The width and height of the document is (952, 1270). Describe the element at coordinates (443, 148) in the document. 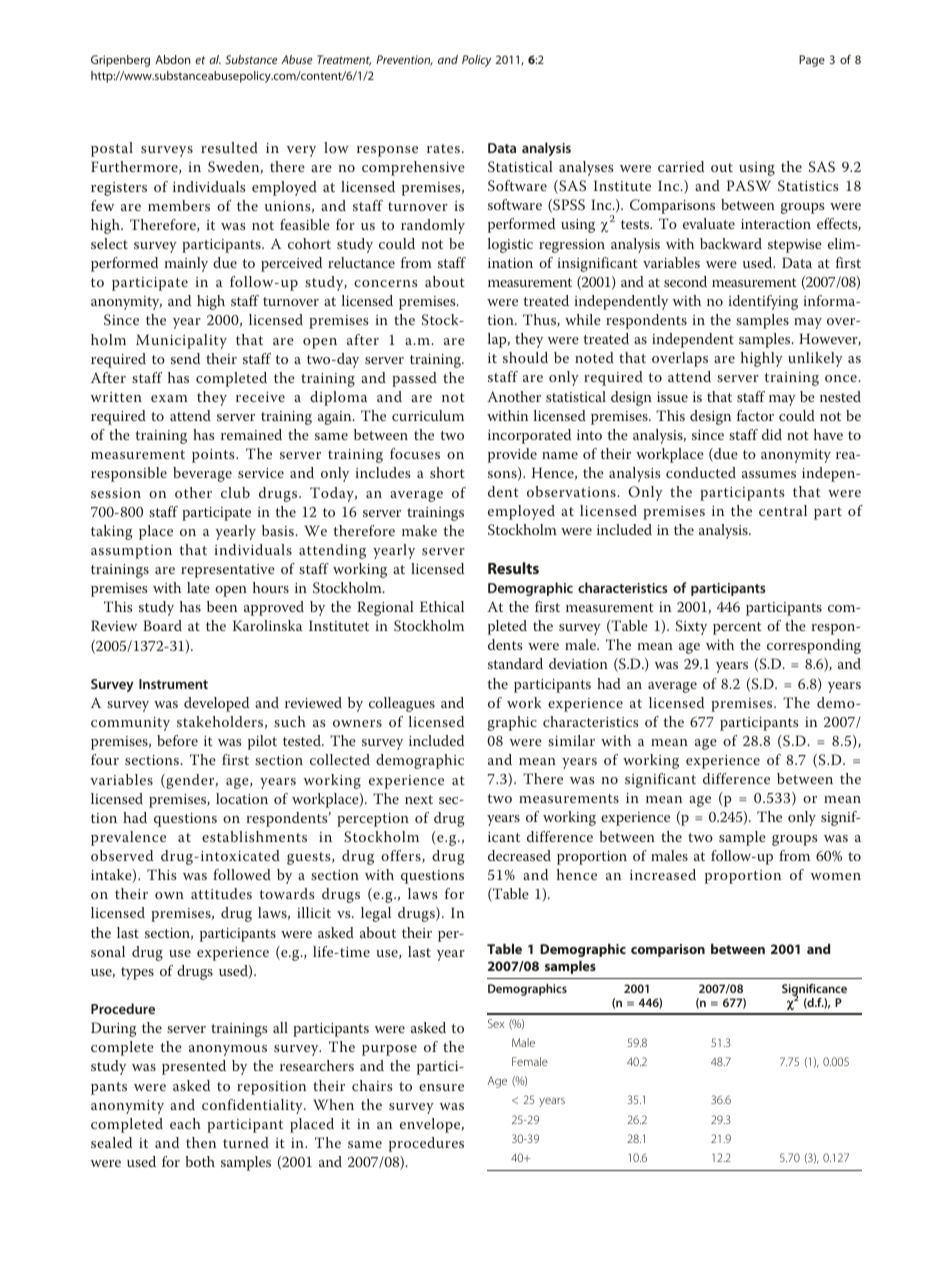

I see `rates` at that location.
